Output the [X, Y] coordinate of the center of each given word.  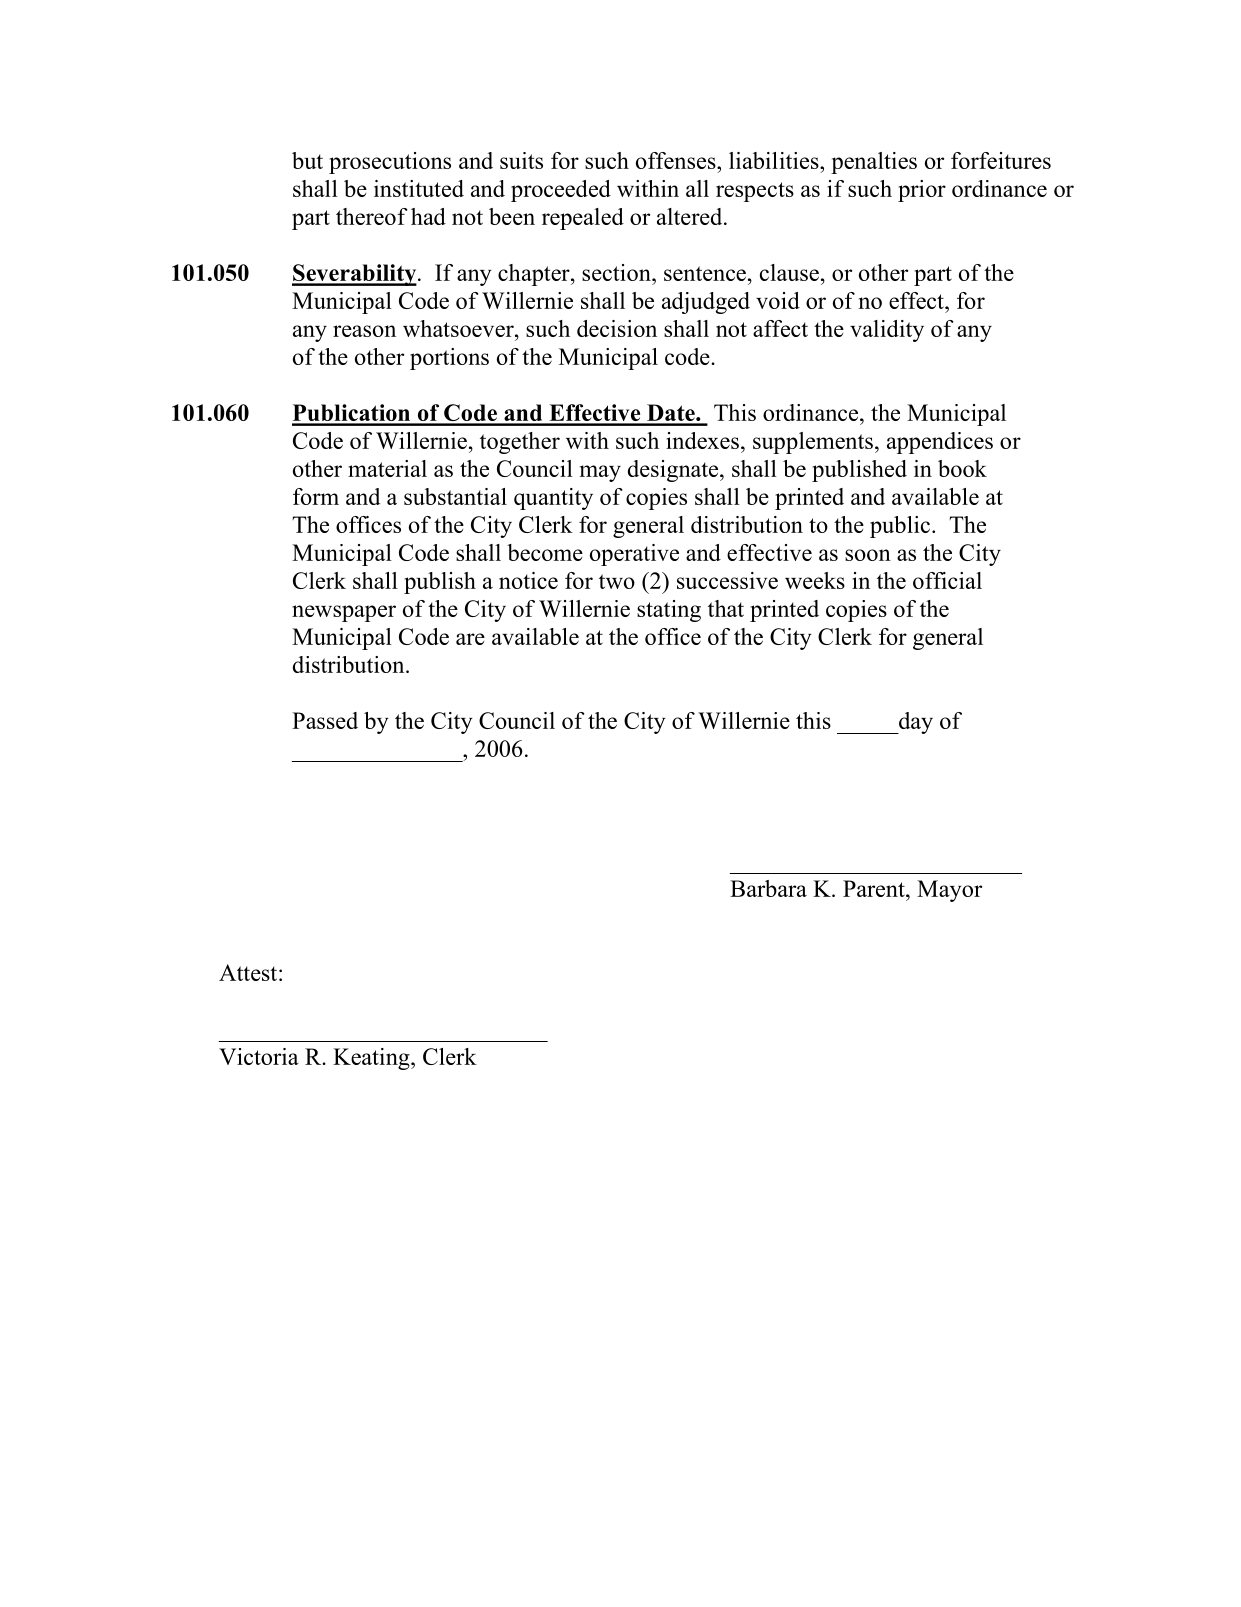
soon [868, 555]
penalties [874, 163]
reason [364, 331]
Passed [325, 720]
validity [887, 331]
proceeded [561, 191]
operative [634, 555]
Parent [875, 888]
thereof [372, 216]
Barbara [768, 888]
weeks [815, 580]
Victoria [259, 1056]
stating [669, 611]
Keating [372, 1059]
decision [617, 328]
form [316, 496]
